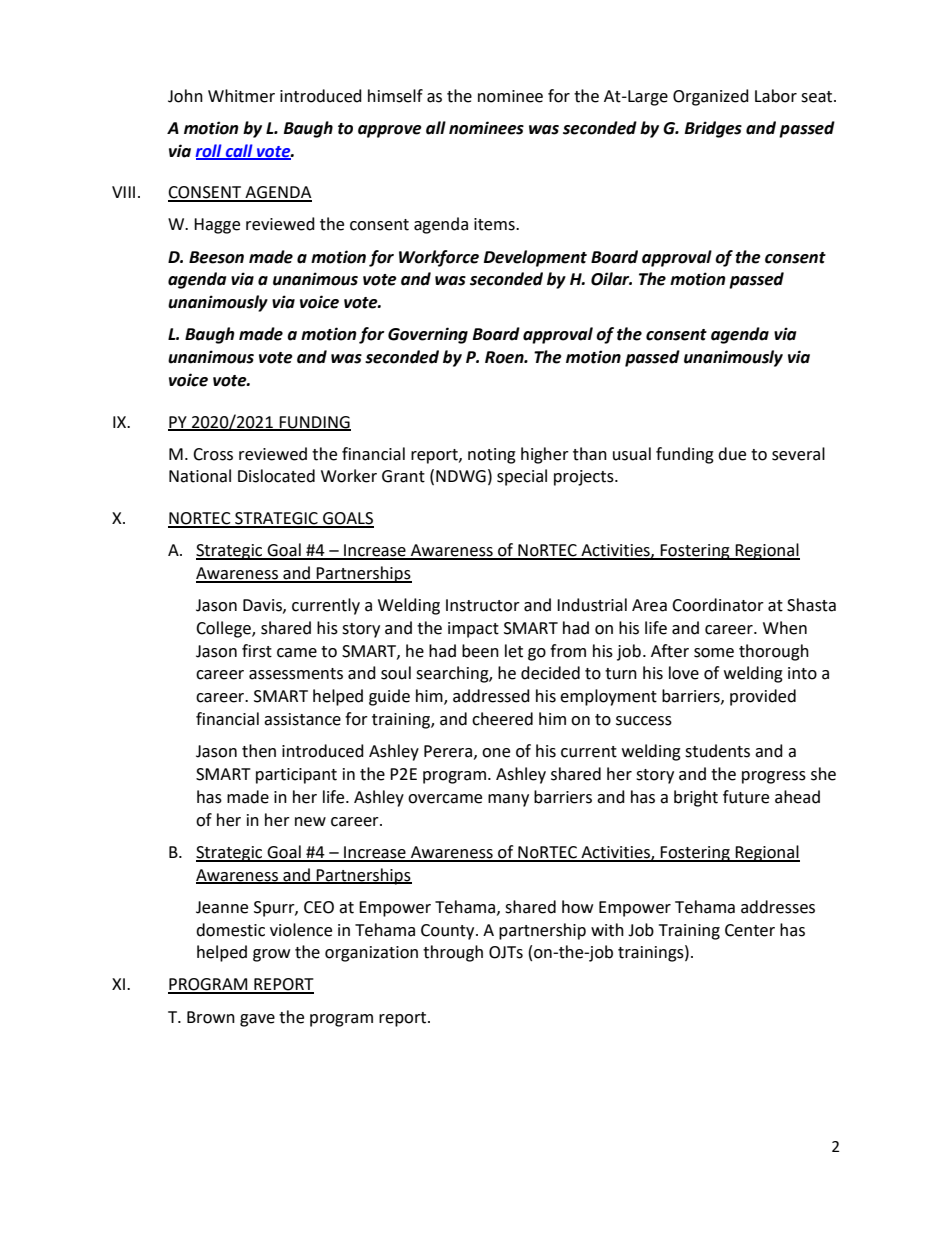  Describe the element at coordinates (259, 751) in the image. I see `then` at that location.
